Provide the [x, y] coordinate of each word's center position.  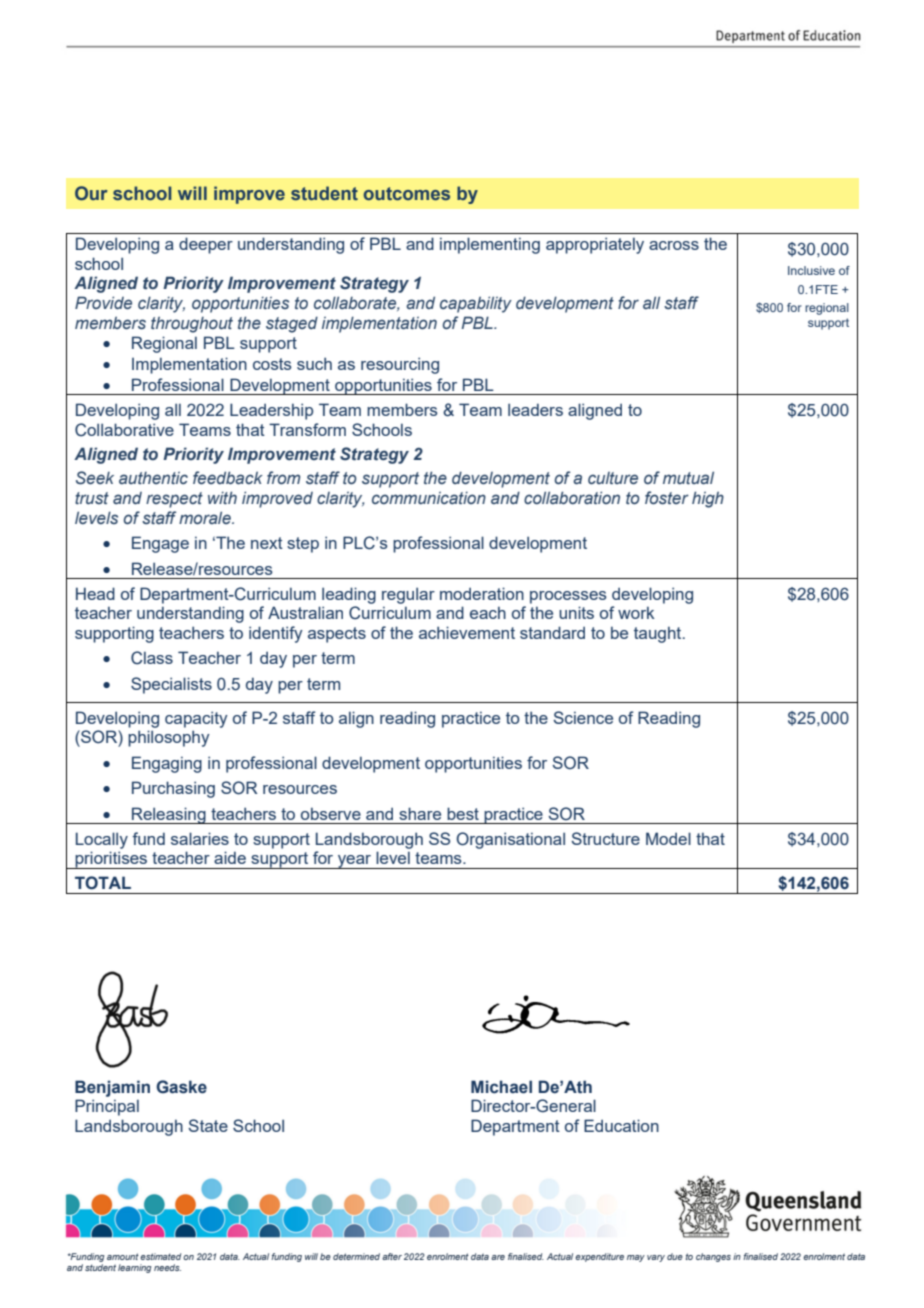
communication [429, 497]
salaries [200, 838]
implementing [490, 245]
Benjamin [112, 1088]
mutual [688, 478]
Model [668, 838]
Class [152, 658]
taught [659, 635]
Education [621, 1125]
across [674, 245]
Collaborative [124, 430]
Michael [501, 1087]
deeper [206, 245]
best [463, 813]
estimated [160, 1256]
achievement [467, 632]
